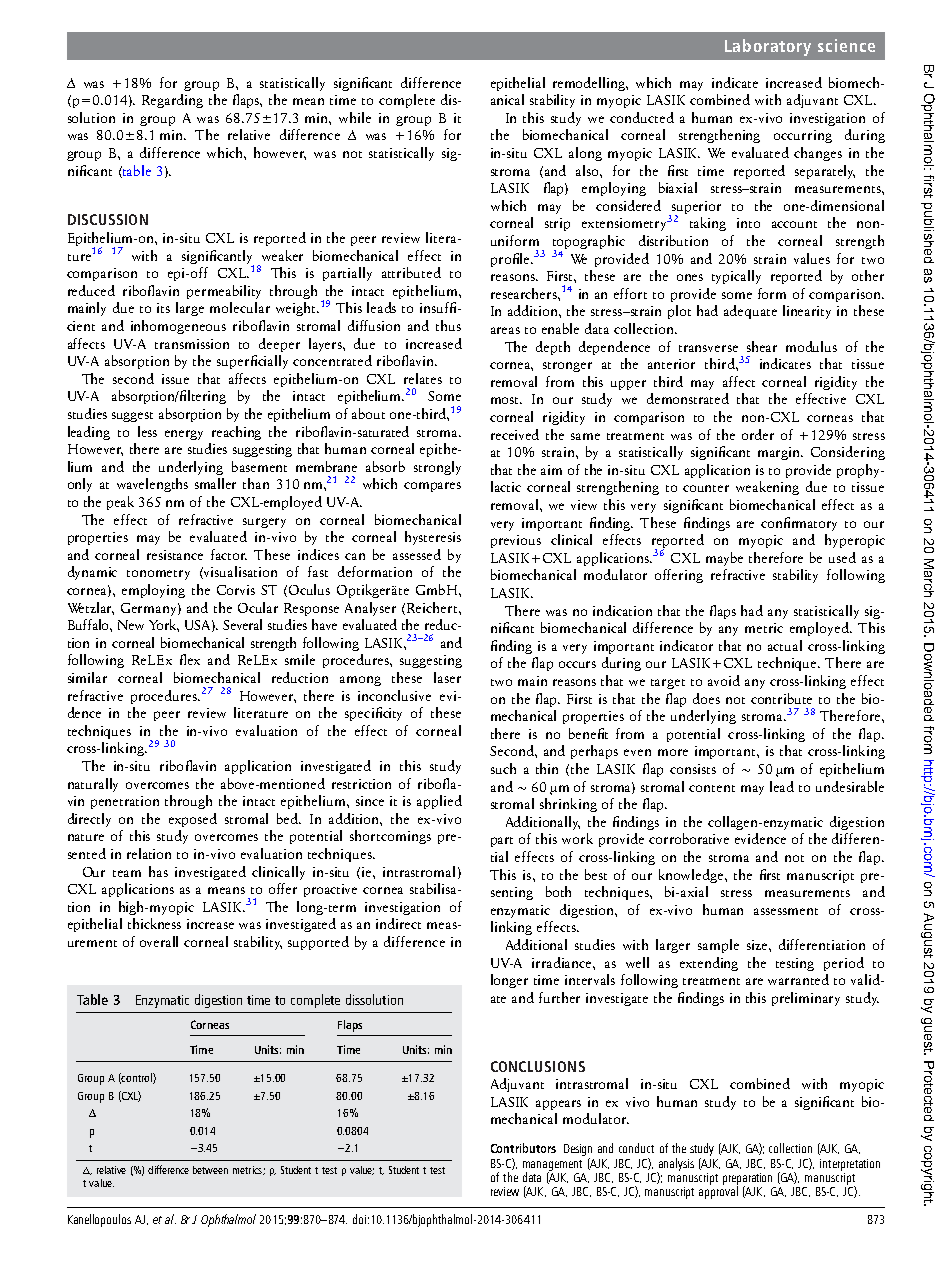  Describe the element at coordinates (172, 101) in the page. I see `Regarding` at that location.
